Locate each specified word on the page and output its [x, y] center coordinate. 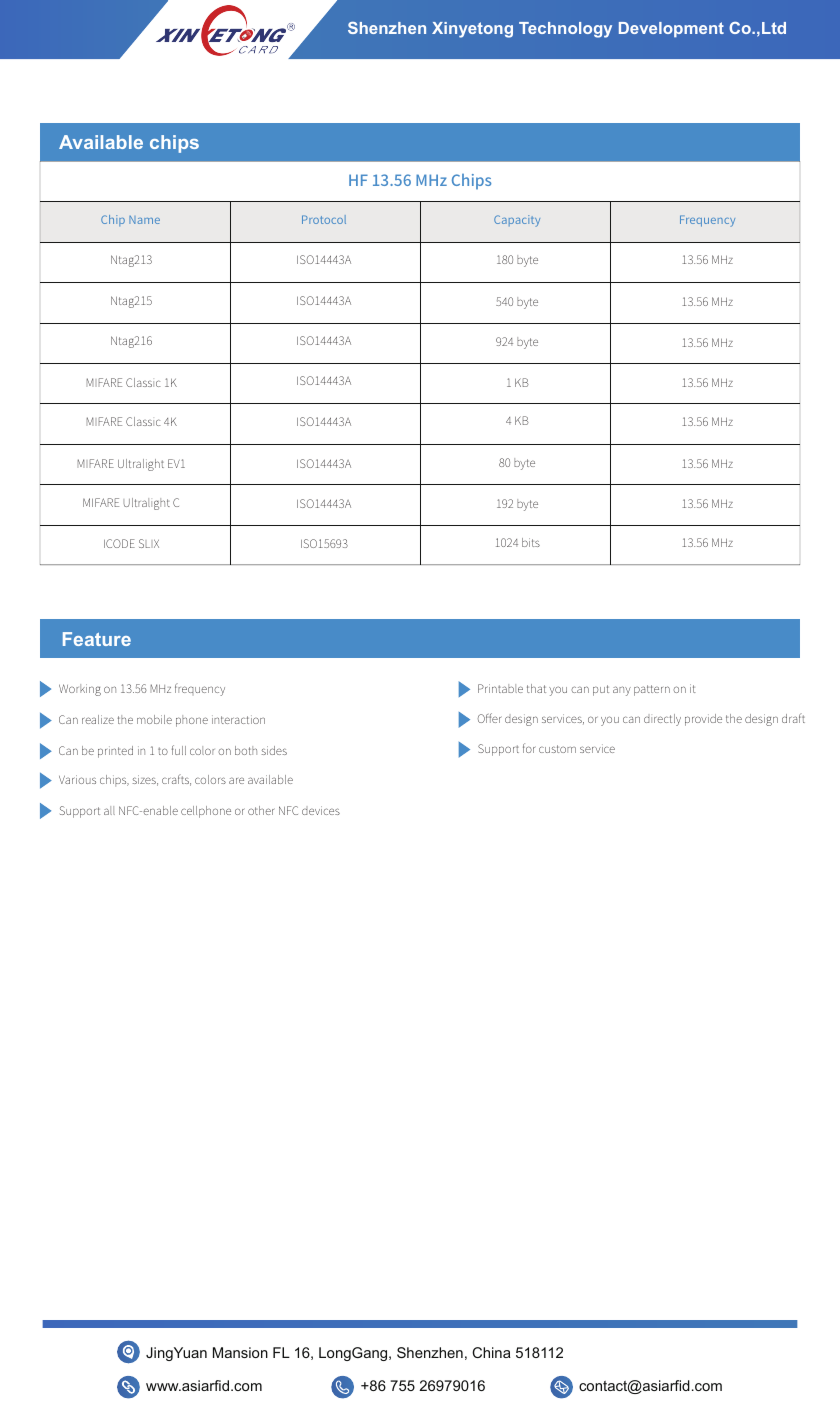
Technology [565, 30]
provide [703, 720]
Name [144, 220]
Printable [500, 688]
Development [671, 30]
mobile [154, 719]
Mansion [240, 1352]
